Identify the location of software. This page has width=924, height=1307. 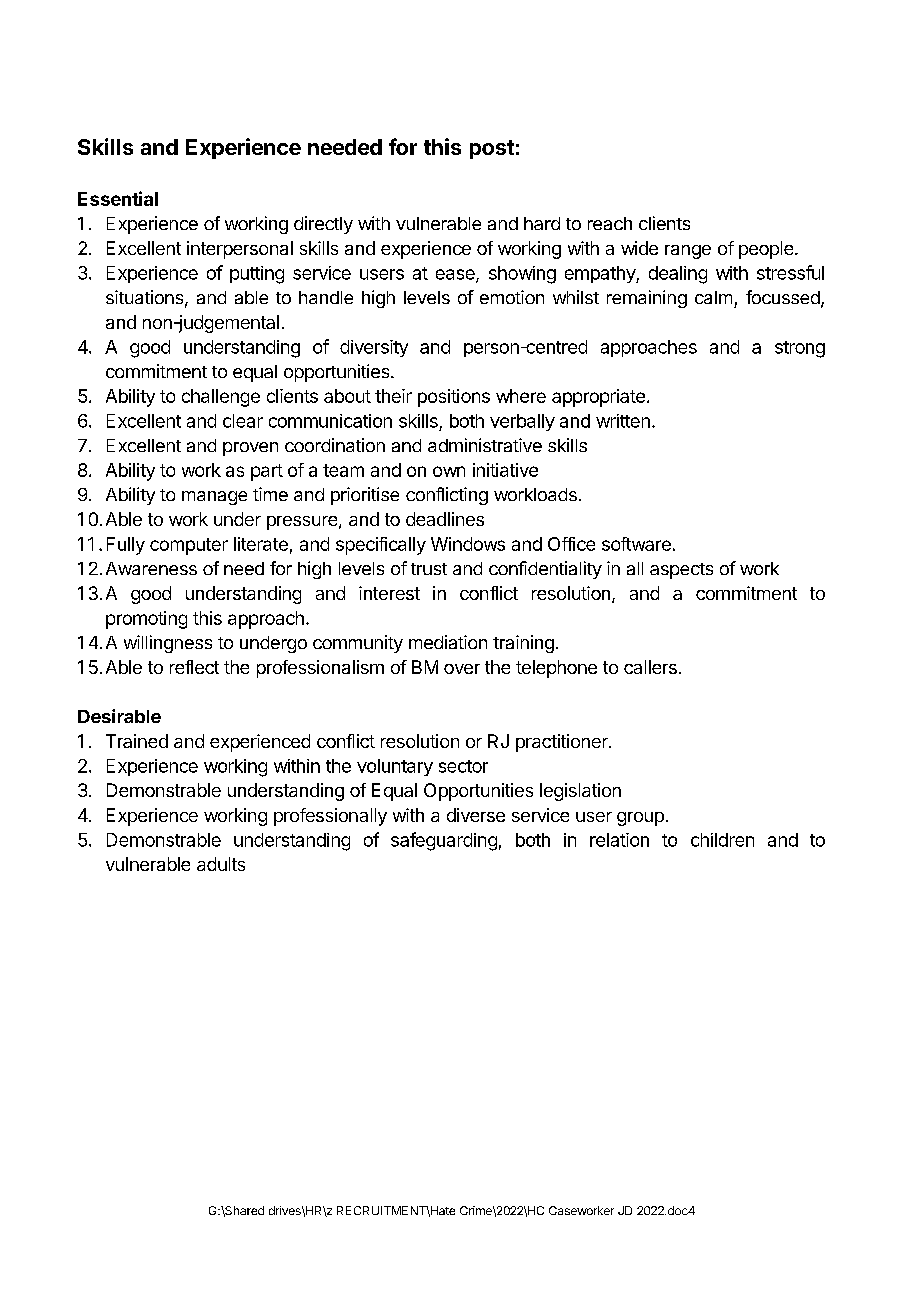
(636, 544).
